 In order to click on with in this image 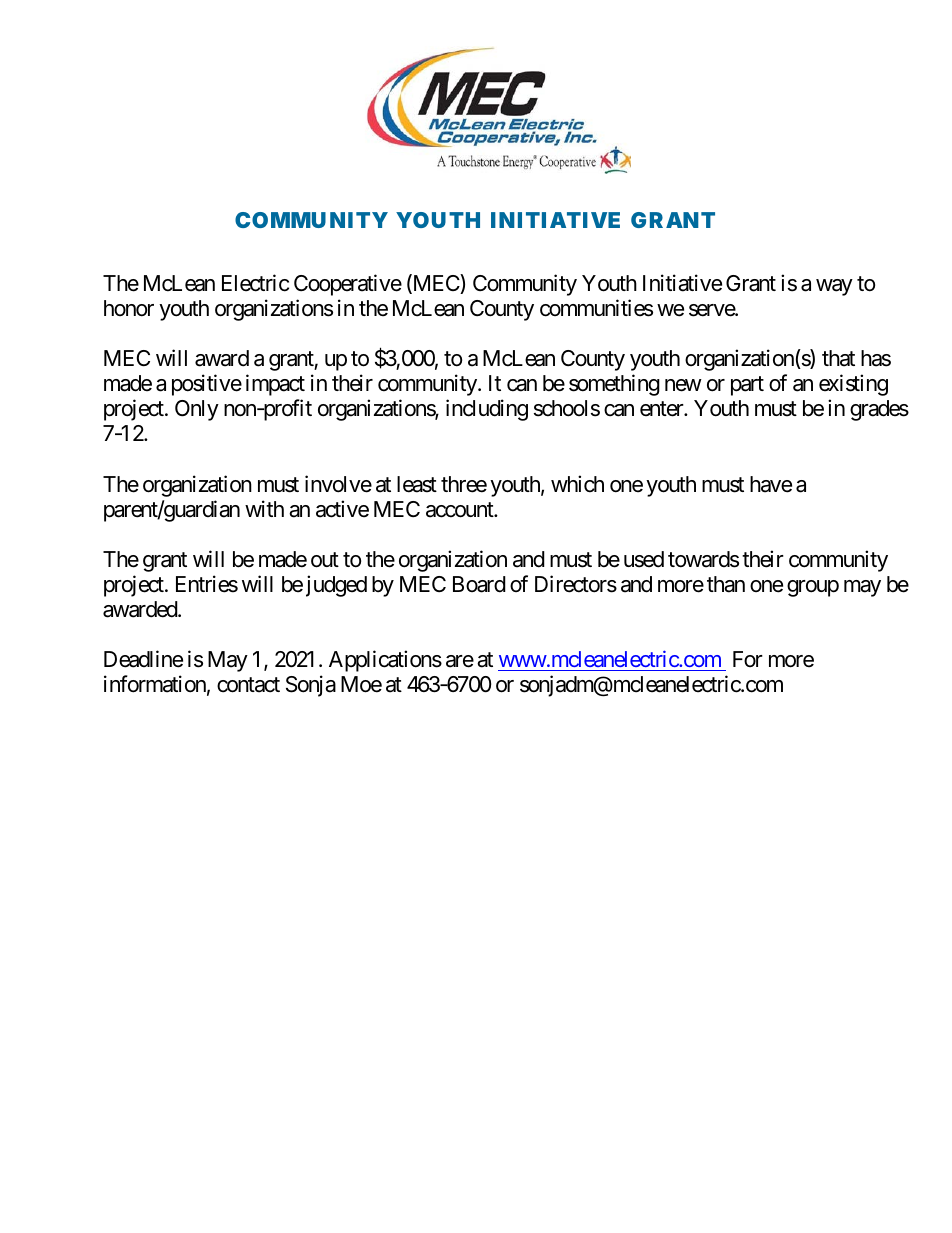, I will do `click(264, 508)`.
